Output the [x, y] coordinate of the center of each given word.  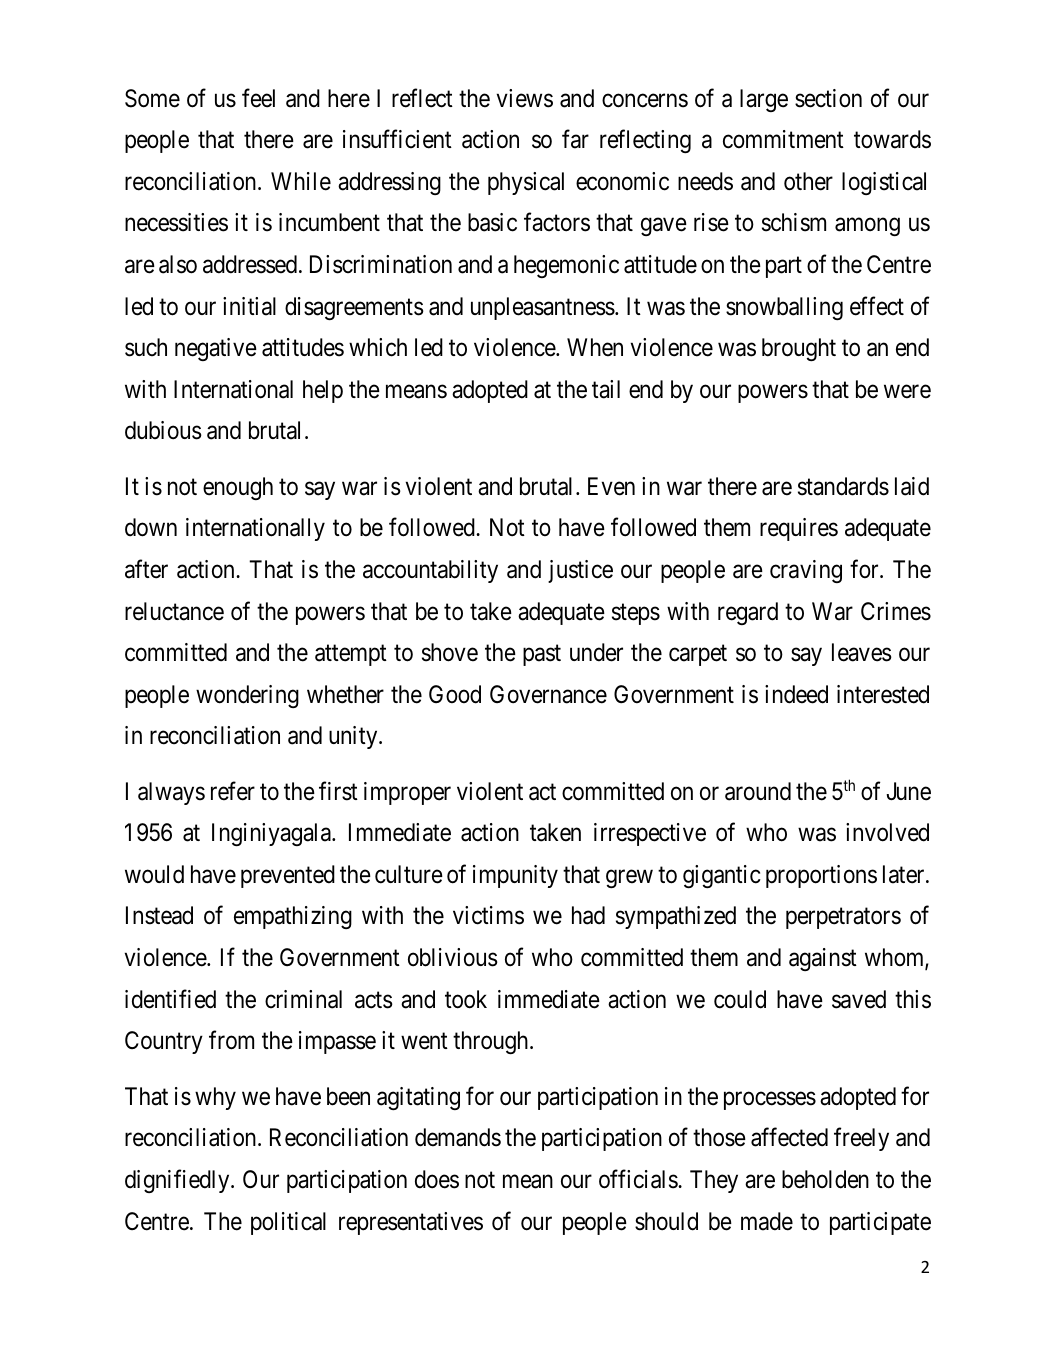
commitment [783, 139]
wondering [247, 696]
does [437, 1179]
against [823, 959]
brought [799, 349]
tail [606, 389]
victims [488, 915]
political [288, 1223]
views [525, 98]
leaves [862, 652]
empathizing [293, 917]
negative [216, 349]
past [542, 655]
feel [258, 98]
